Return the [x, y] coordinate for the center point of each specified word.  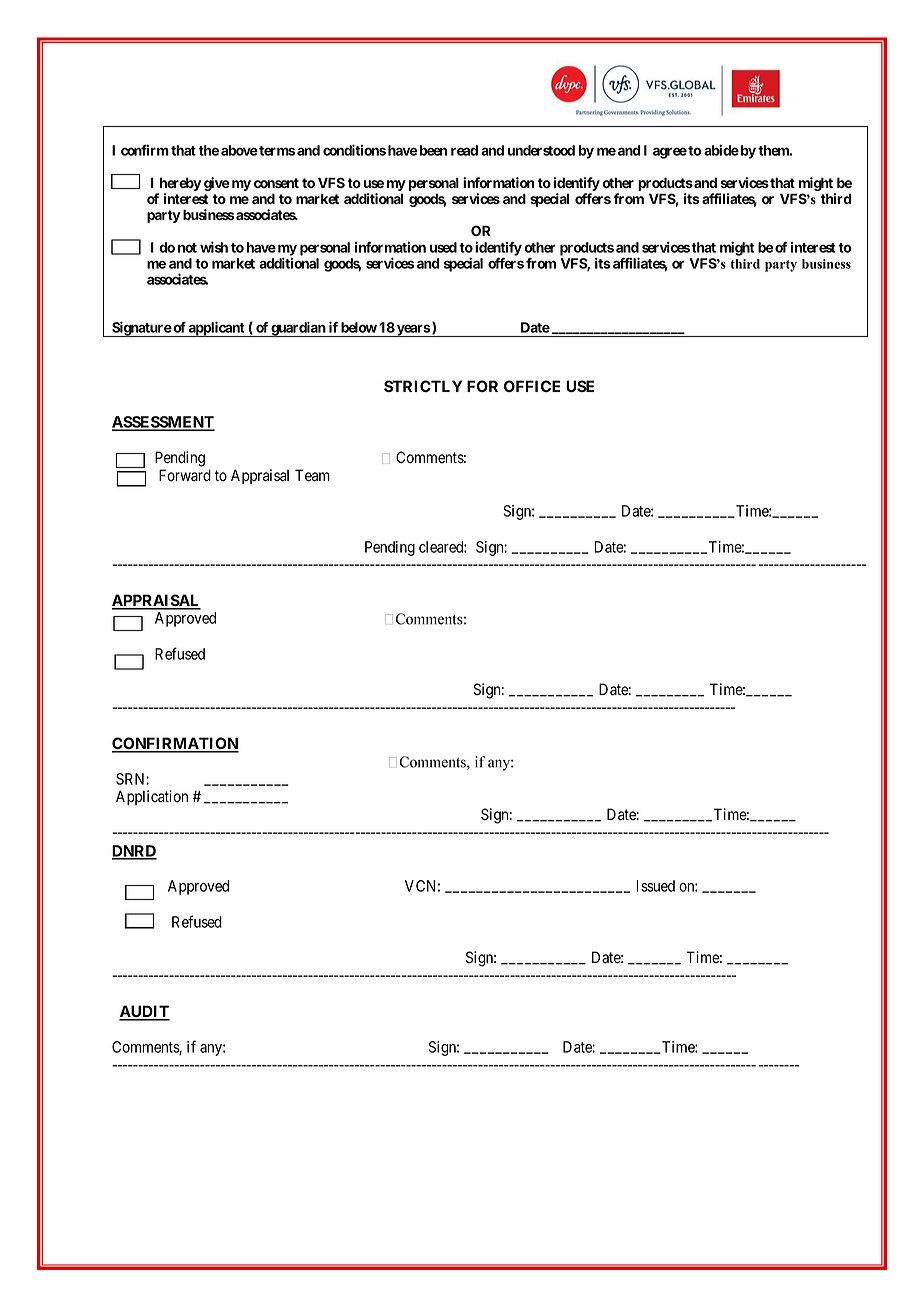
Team [312, 475]
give [217, 184]
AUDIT [144, 1012]
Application [152, 797]
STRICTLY [423, 386]
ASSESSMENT [163, 423]
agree [670, 153]
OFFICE [532, 386]
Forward [185, 475]
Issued [655, 886]
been [432, 150]
